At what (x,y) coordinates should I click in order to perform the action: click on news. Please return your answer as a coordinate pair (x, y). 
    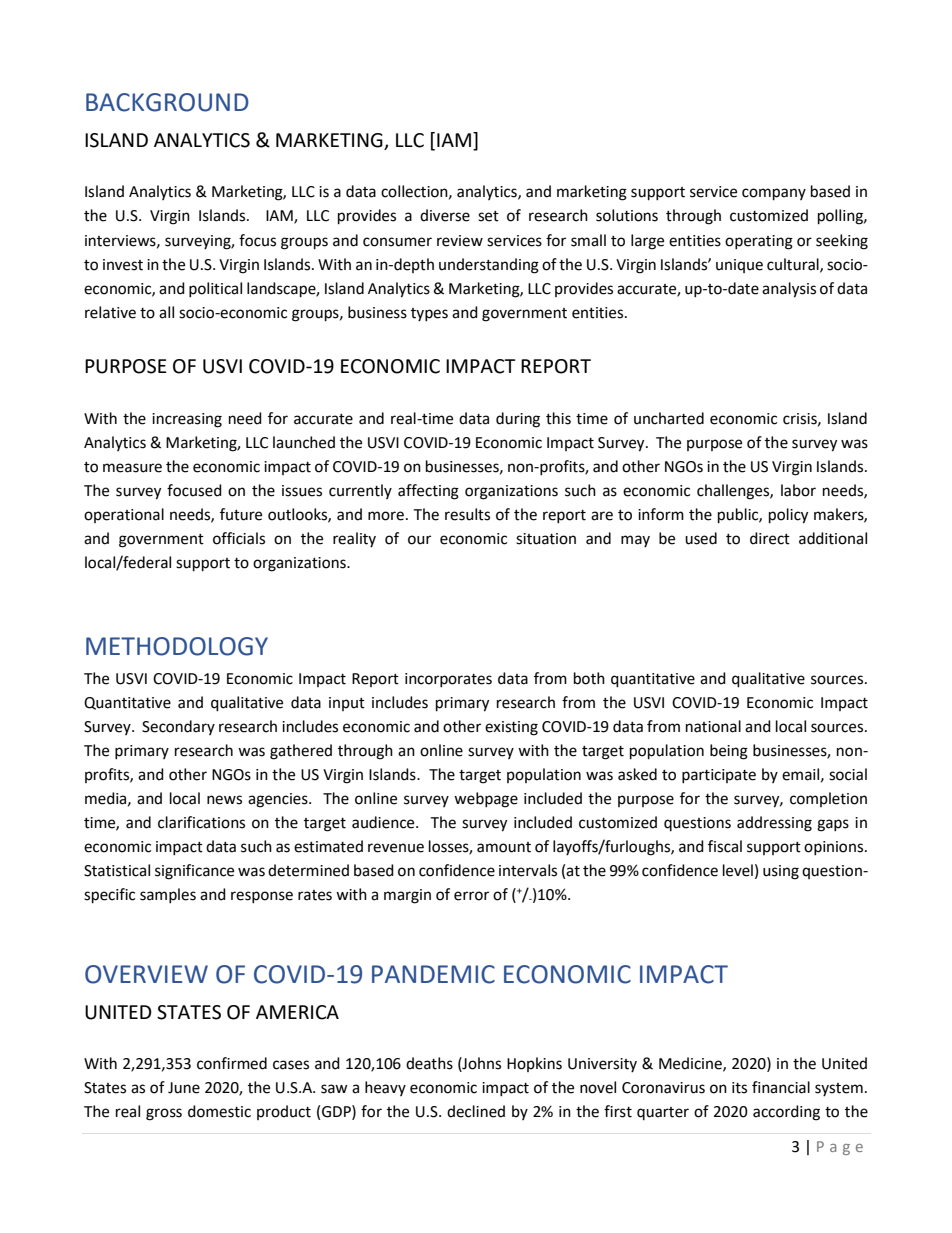
    Looking at the image, I should click on (224, 800).
